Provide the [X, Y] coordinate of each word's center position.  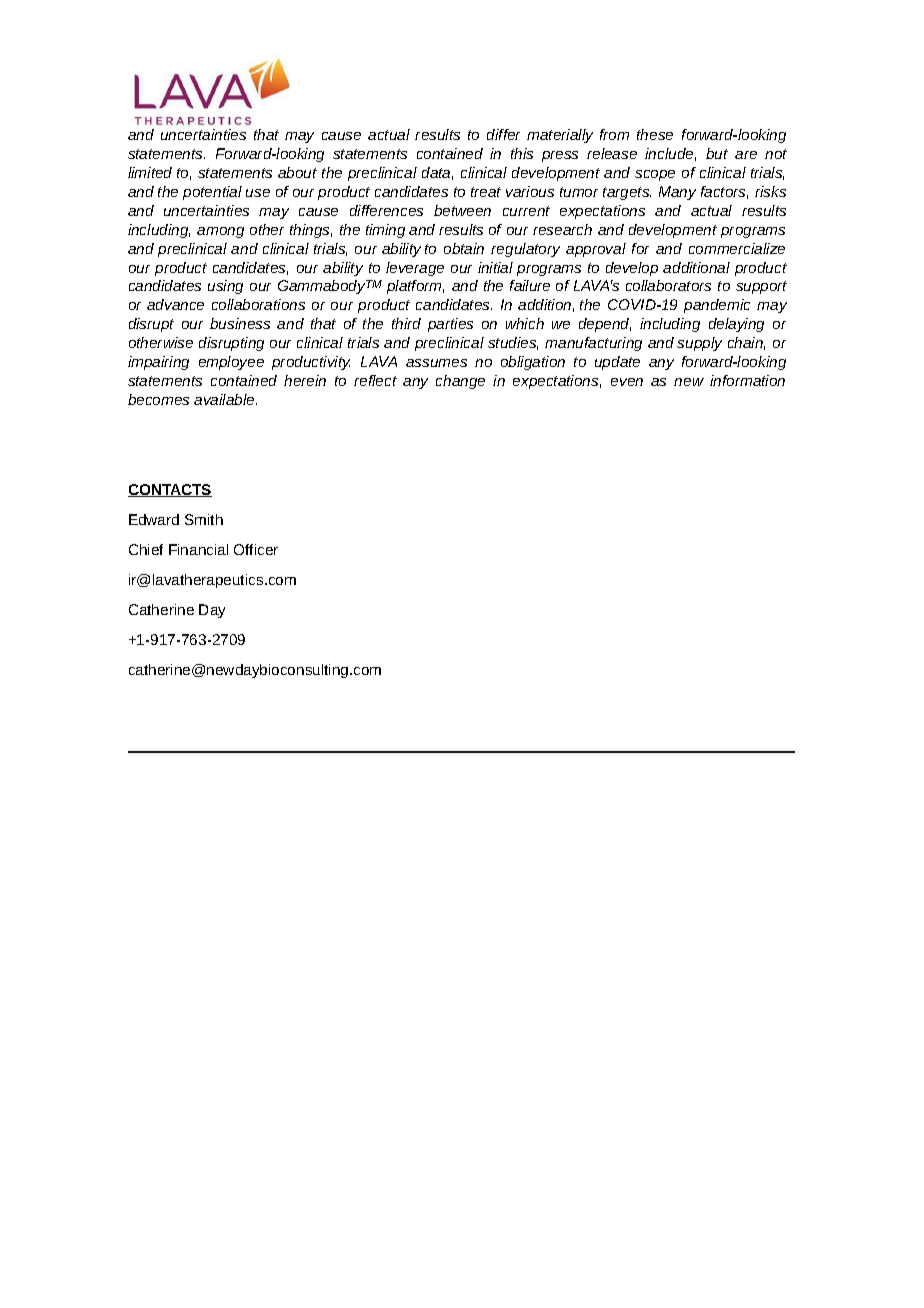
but [717, 153]
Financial [198, 549]
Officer [256, 549]
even [627, 382]
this [522, 153]
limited [150, 172]
